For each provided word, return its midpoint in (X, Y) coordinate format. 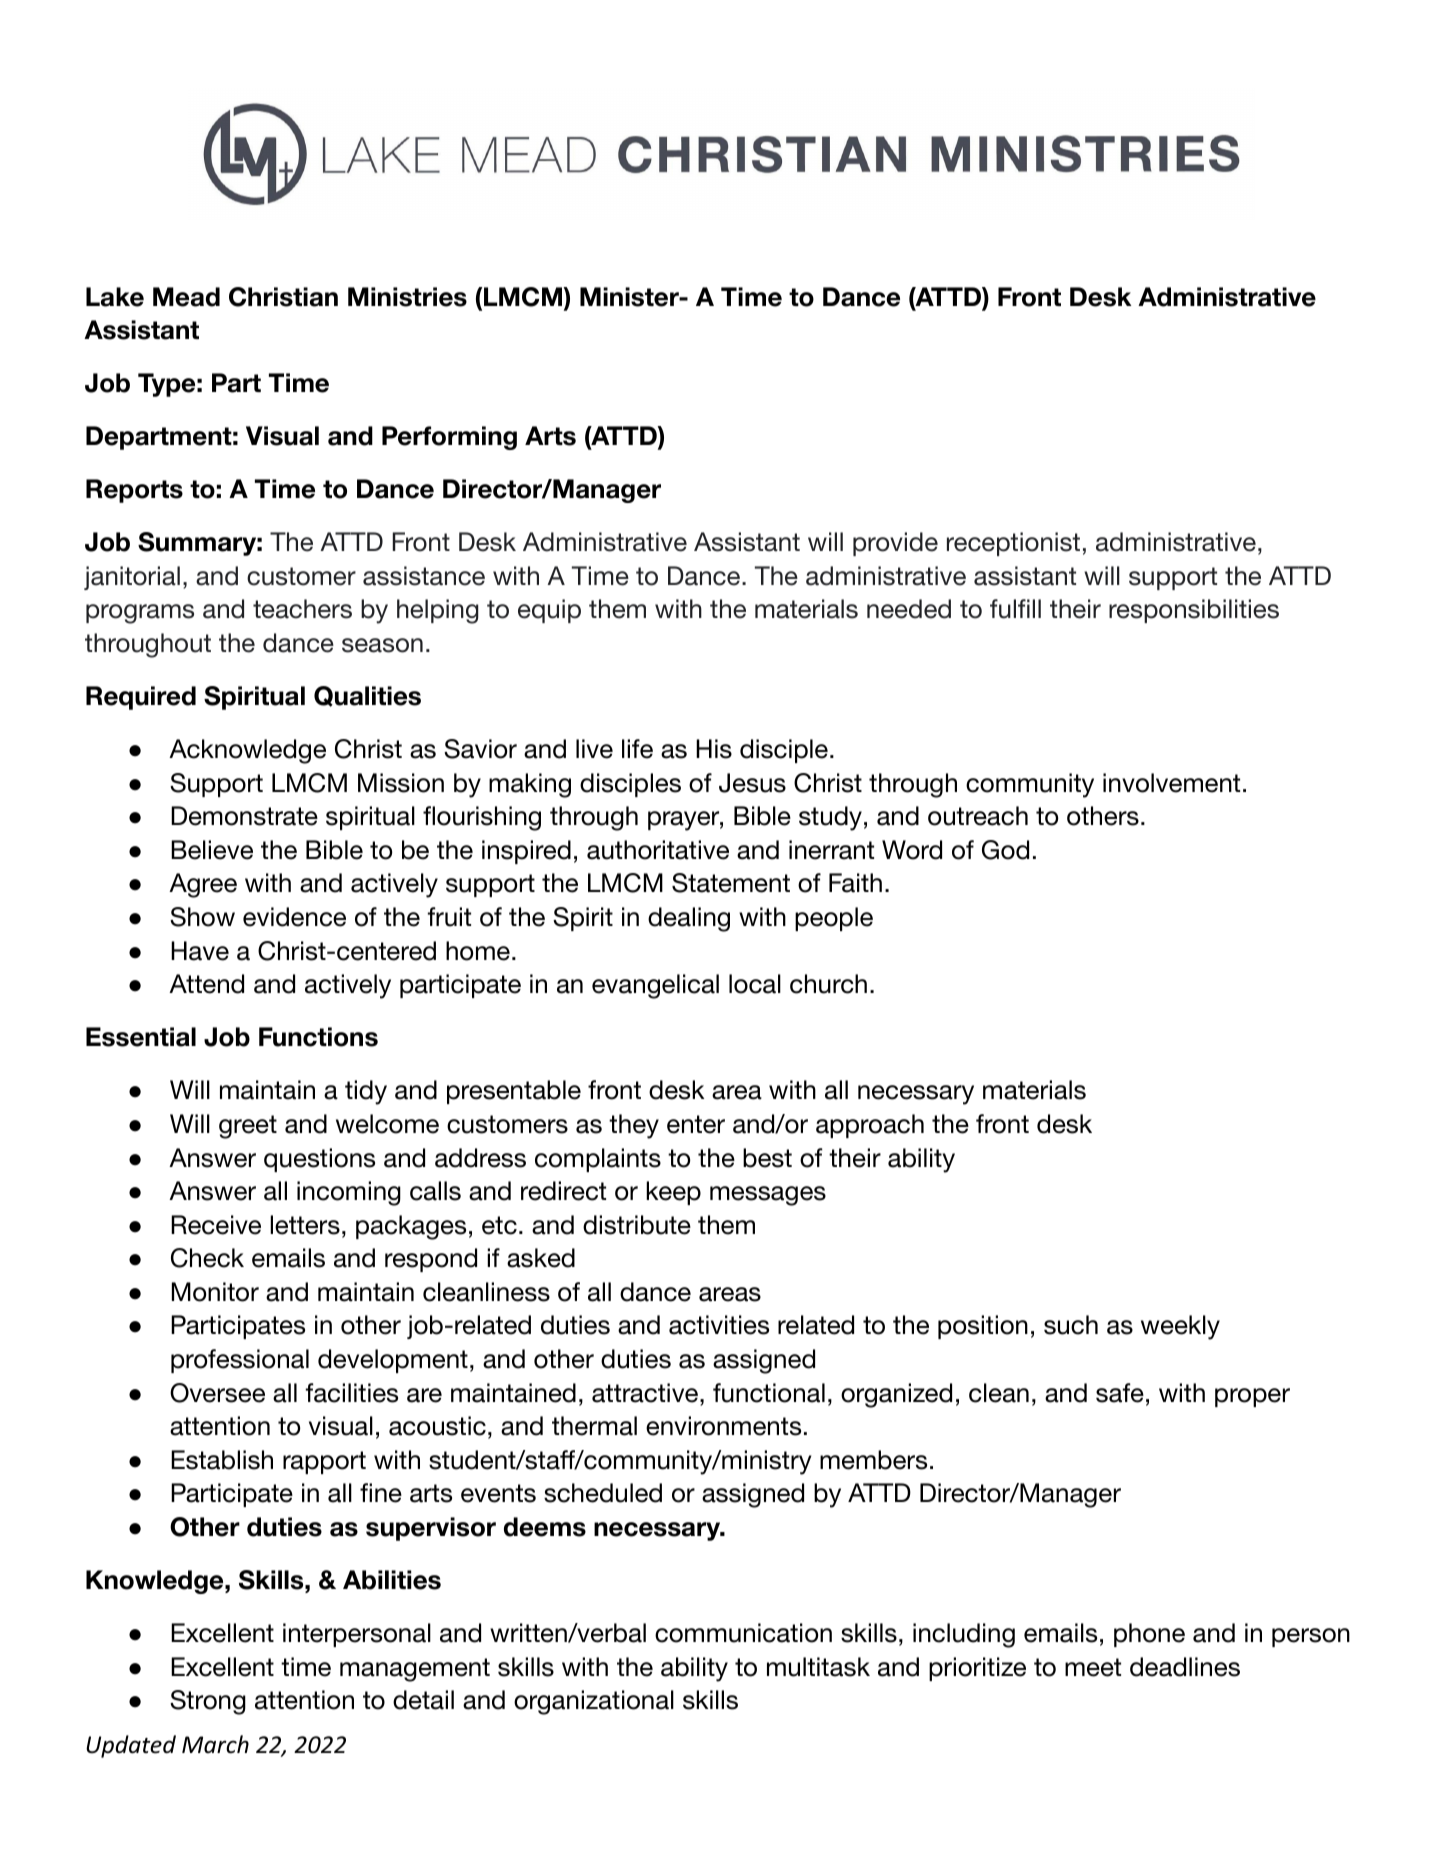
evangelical (655, 986)
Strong (208, 1702)
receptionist (1013, 544)
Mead (186, 297)
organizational (594, 1702)
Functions (318, 1037)
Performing (449, 438)
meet (1093, 1667)
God (1005, 850)
